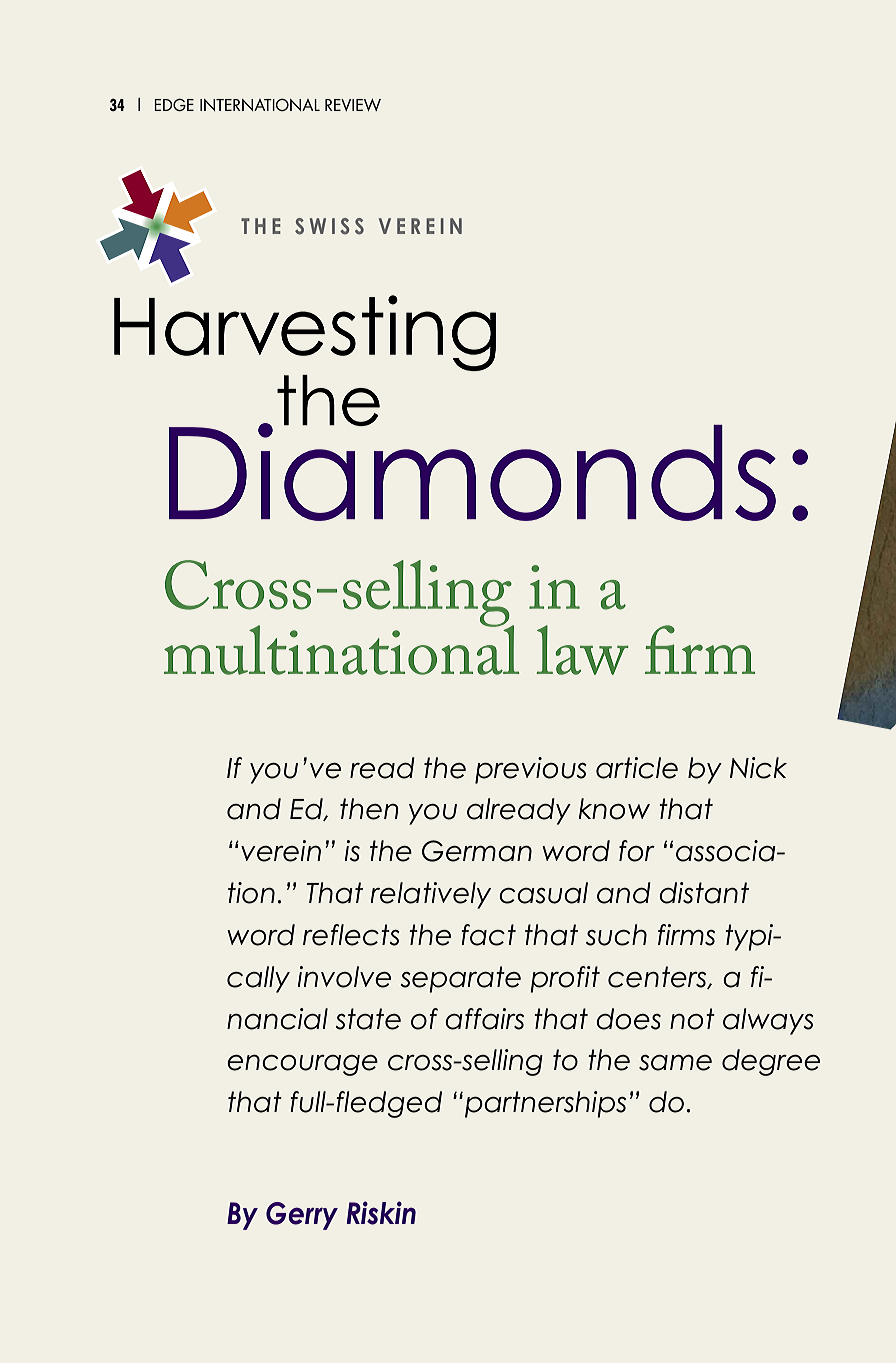  What do you see at coordinates (637, 768) in the screenshot?
I see `article` at bounding box center [637, 768].
